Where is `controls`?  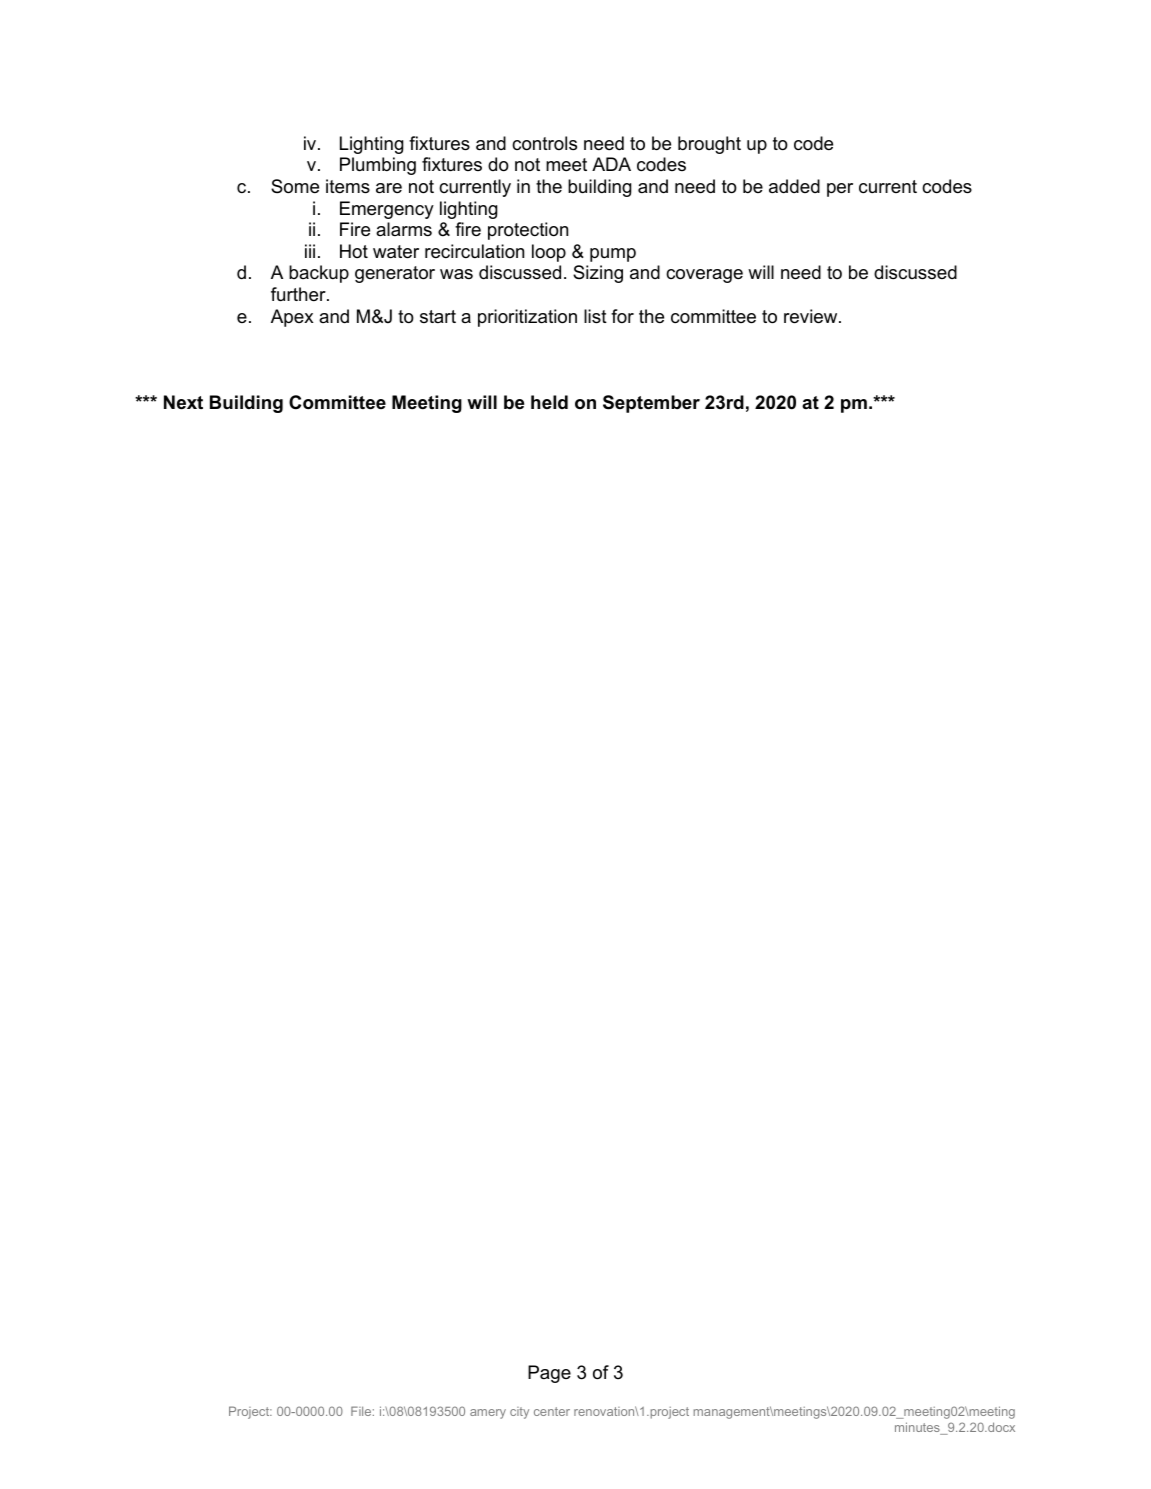 controls is located at coordinates (544, 143).
